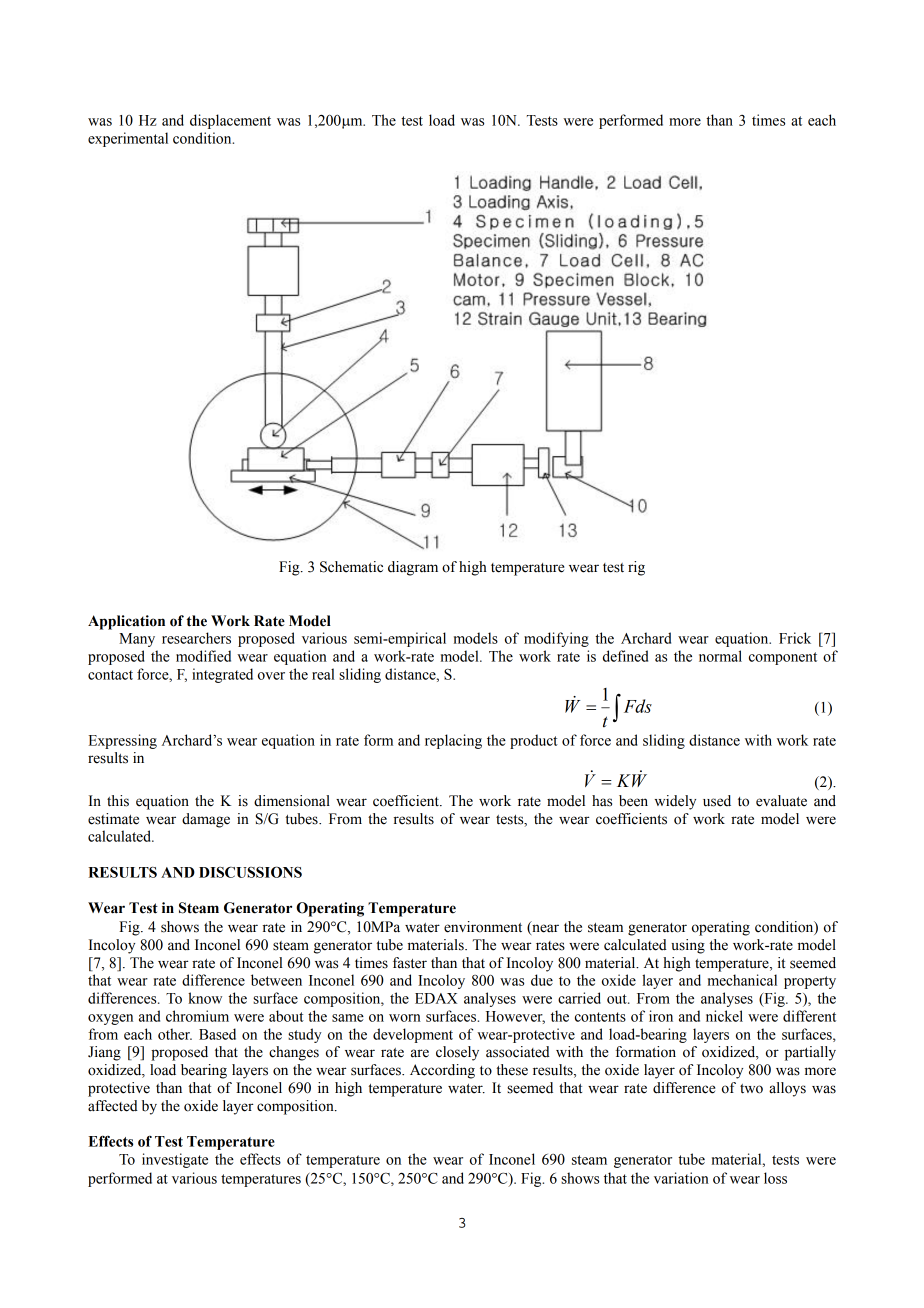  Describe the element at coordinates (128, 139) in the page. I see `experimental` at that location.
